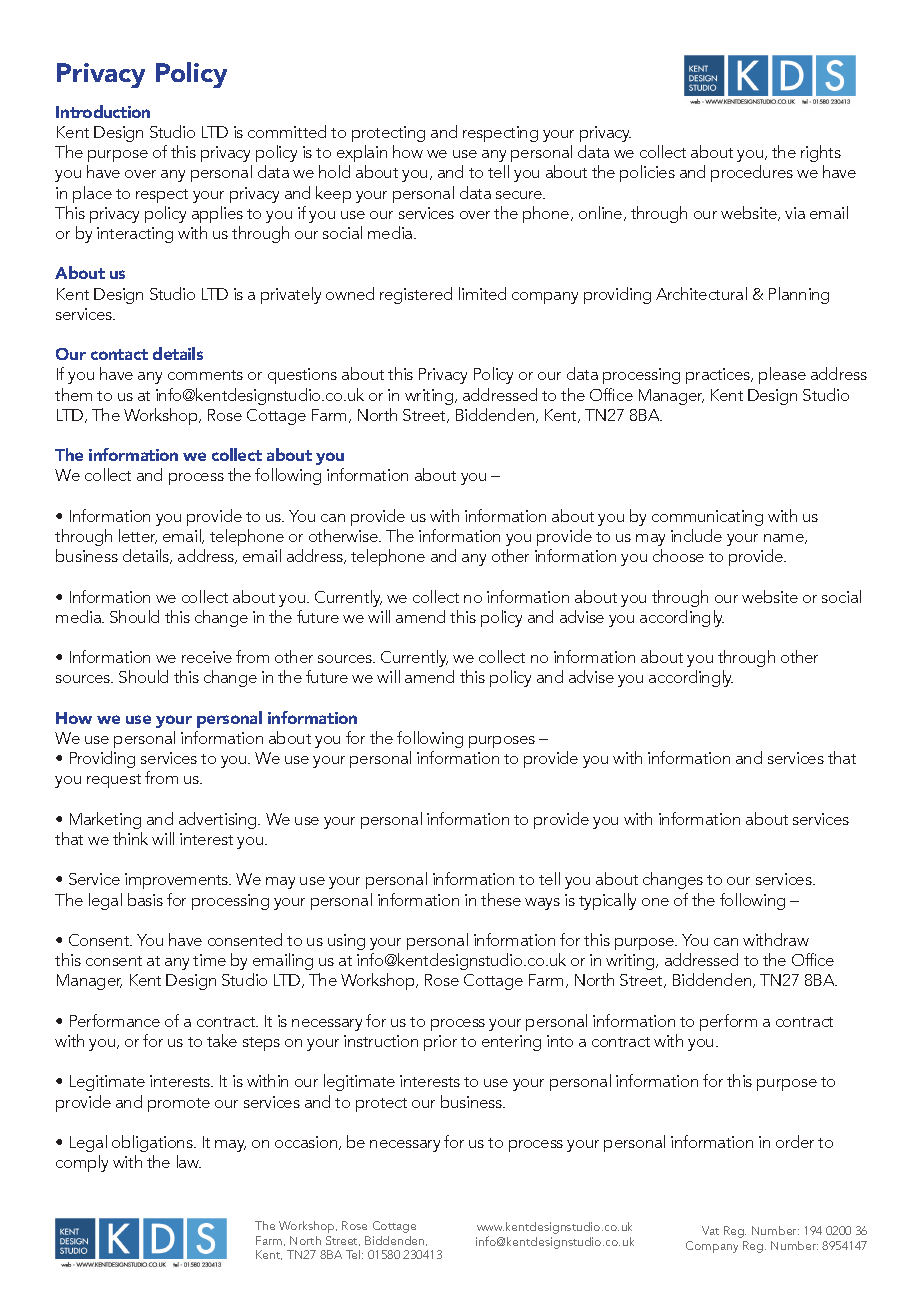 This image has width=924, height=1308. What do you see at coordinates (795, 1141) in the image?
I see `order` at bounding box center [795, 1141].
